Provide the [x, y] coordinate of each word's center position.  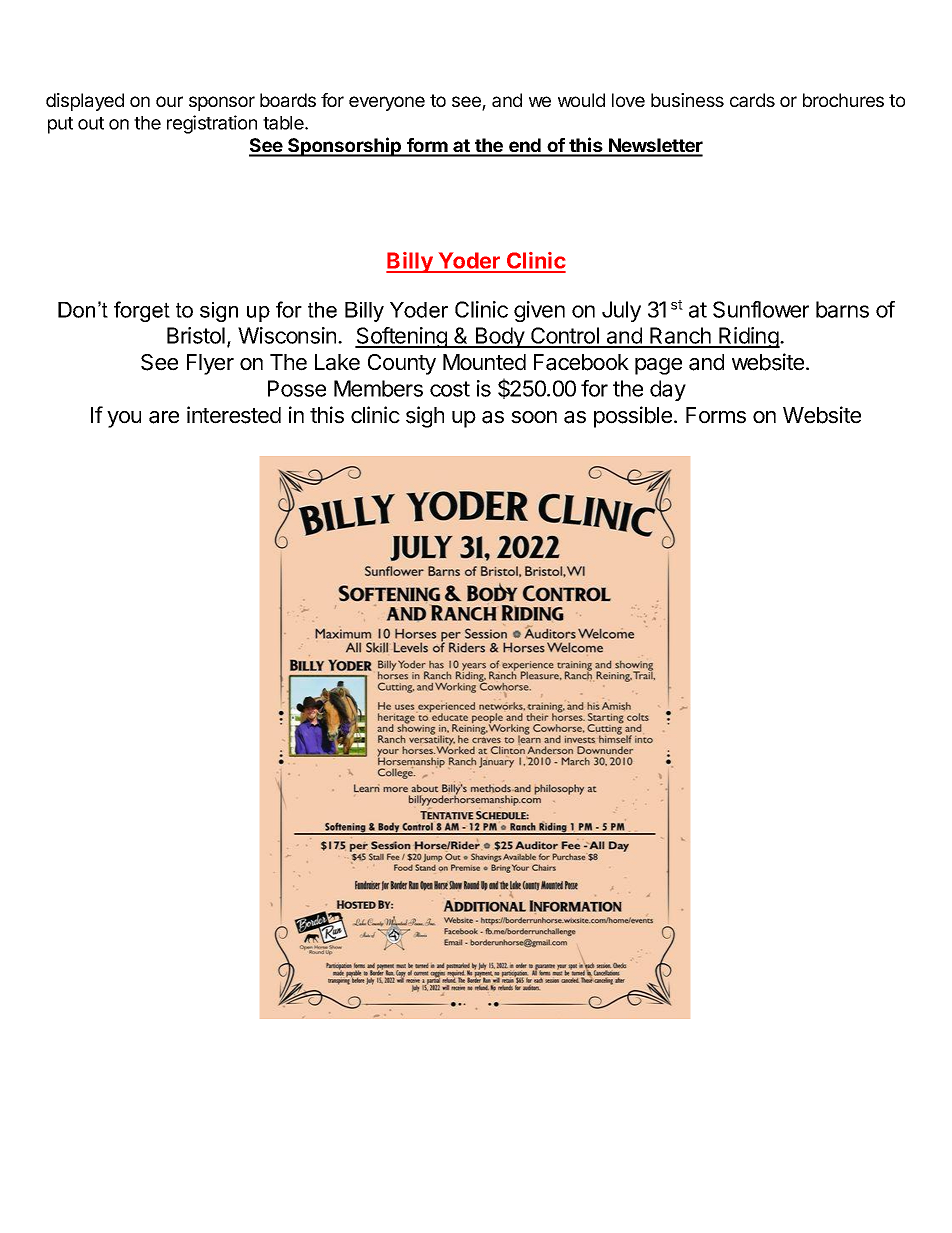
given [539, 311]
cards [752, 100]
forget [142, 311]
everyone [387, 103]
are [164, 417]
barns [842, 309]
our [169, 101]
